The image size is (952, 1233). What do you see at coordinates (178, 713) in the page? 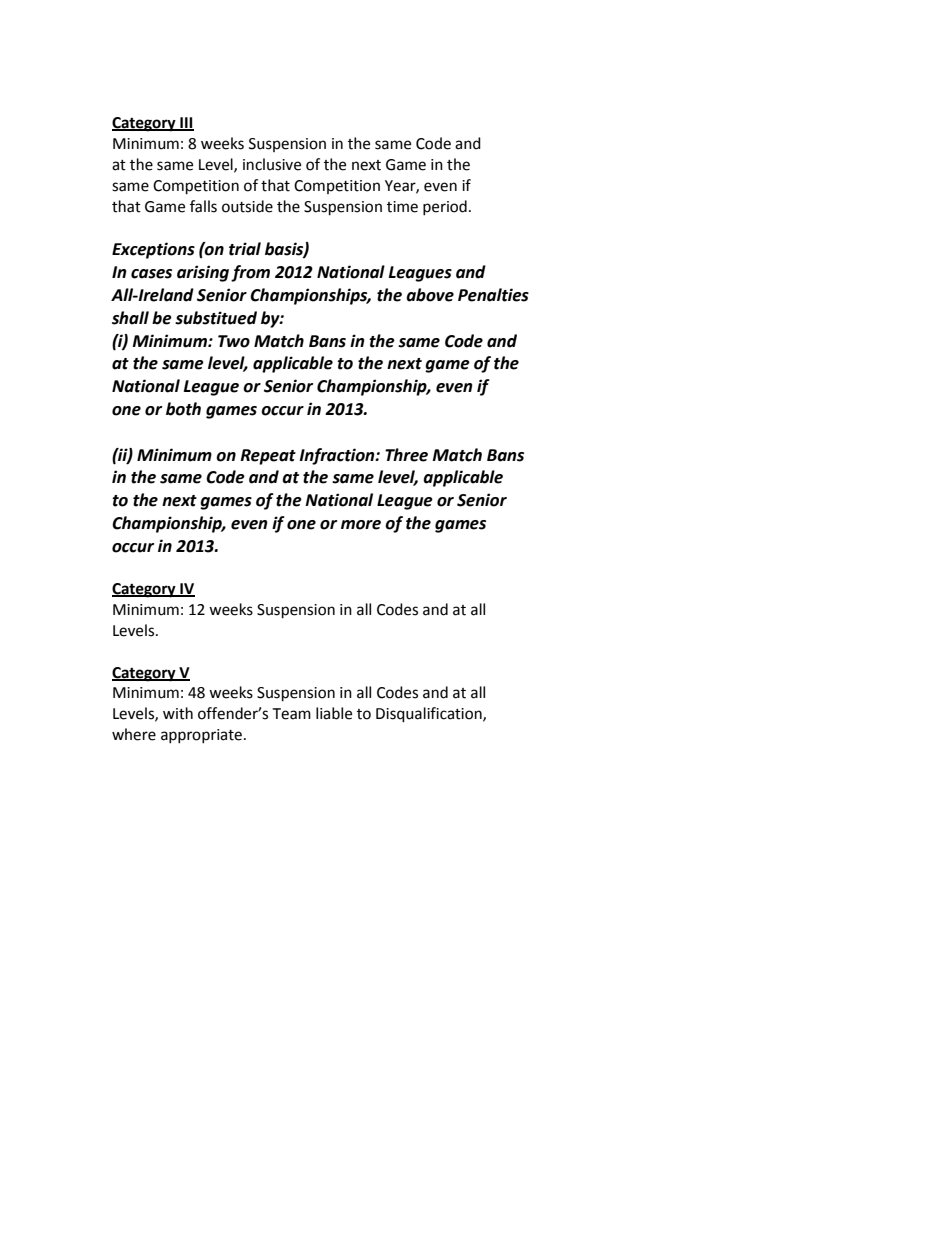
I see `with` at bounding box center [178, 713].
